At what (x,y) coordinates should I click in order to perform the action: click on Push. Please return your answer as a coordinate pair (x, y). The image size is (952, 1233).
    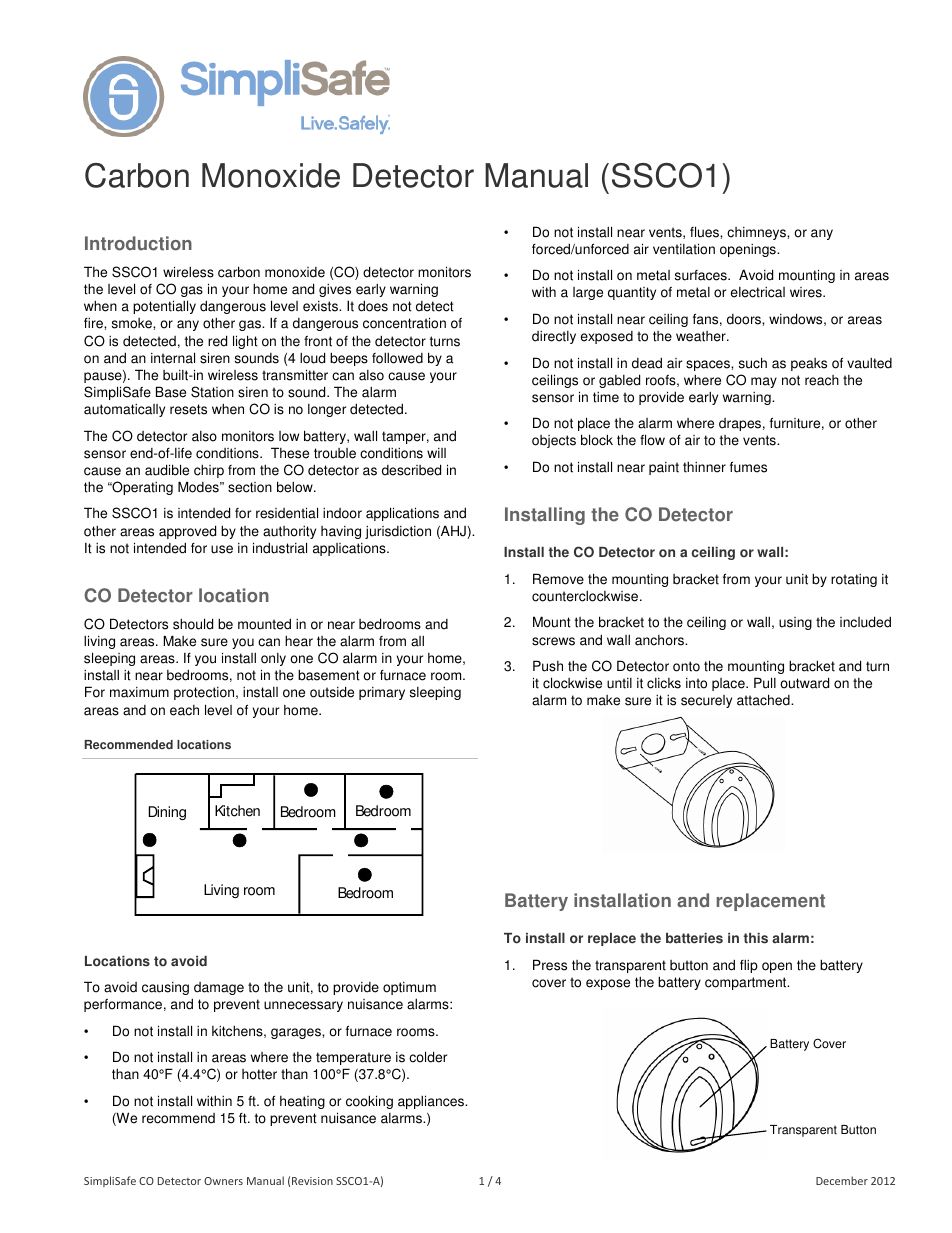
    Looking at the image, I should click on (548, 666).
